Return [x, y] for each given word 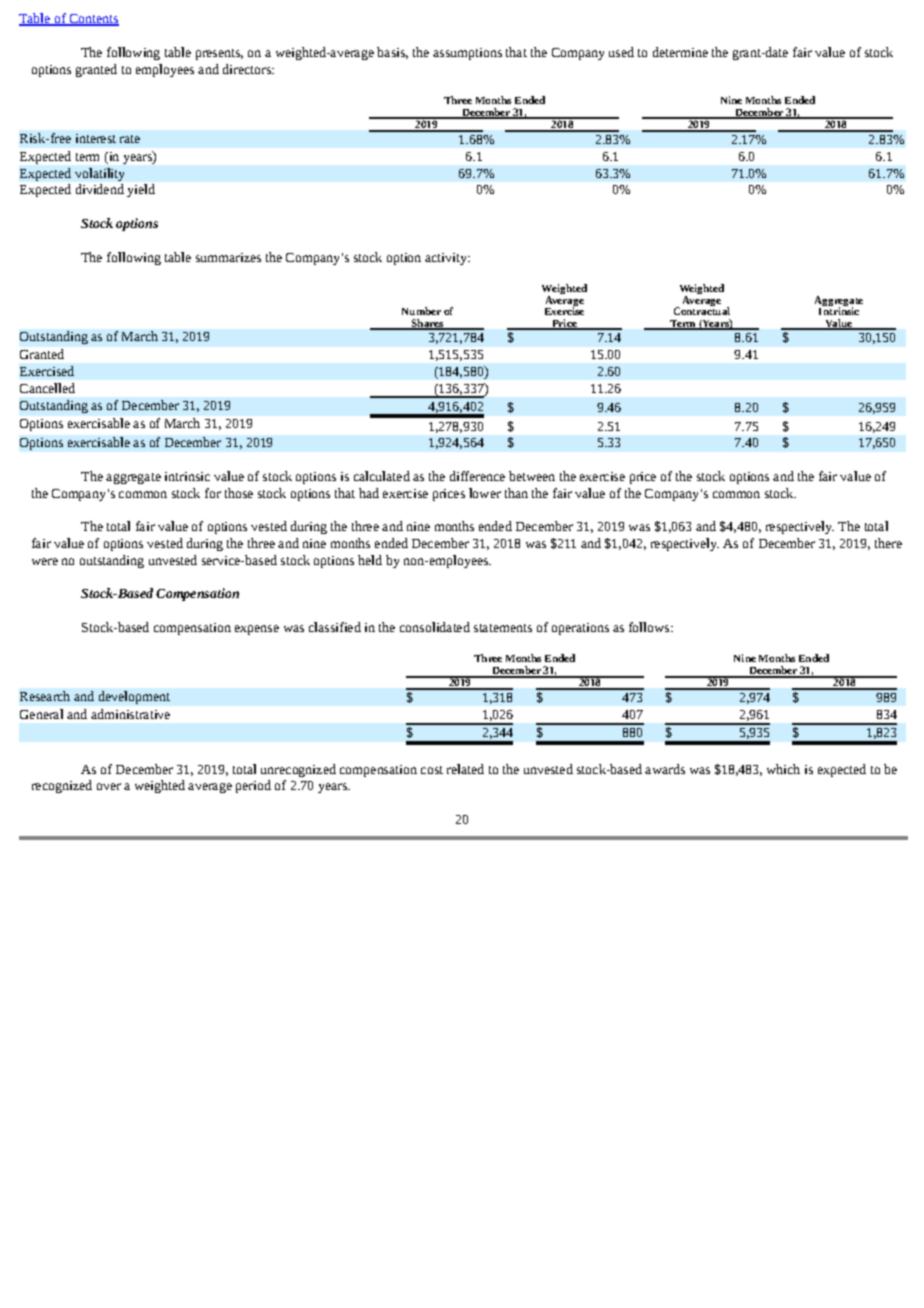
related [465, 769]
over [109, 786]
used [621, 52]
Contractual [702, 310]
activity [447, 259]
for [213, 493]
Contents [93, 20]
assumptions [467, 54]
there [888, 543]
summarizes [228, 257]
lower [485, 493]
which [783, 769]
